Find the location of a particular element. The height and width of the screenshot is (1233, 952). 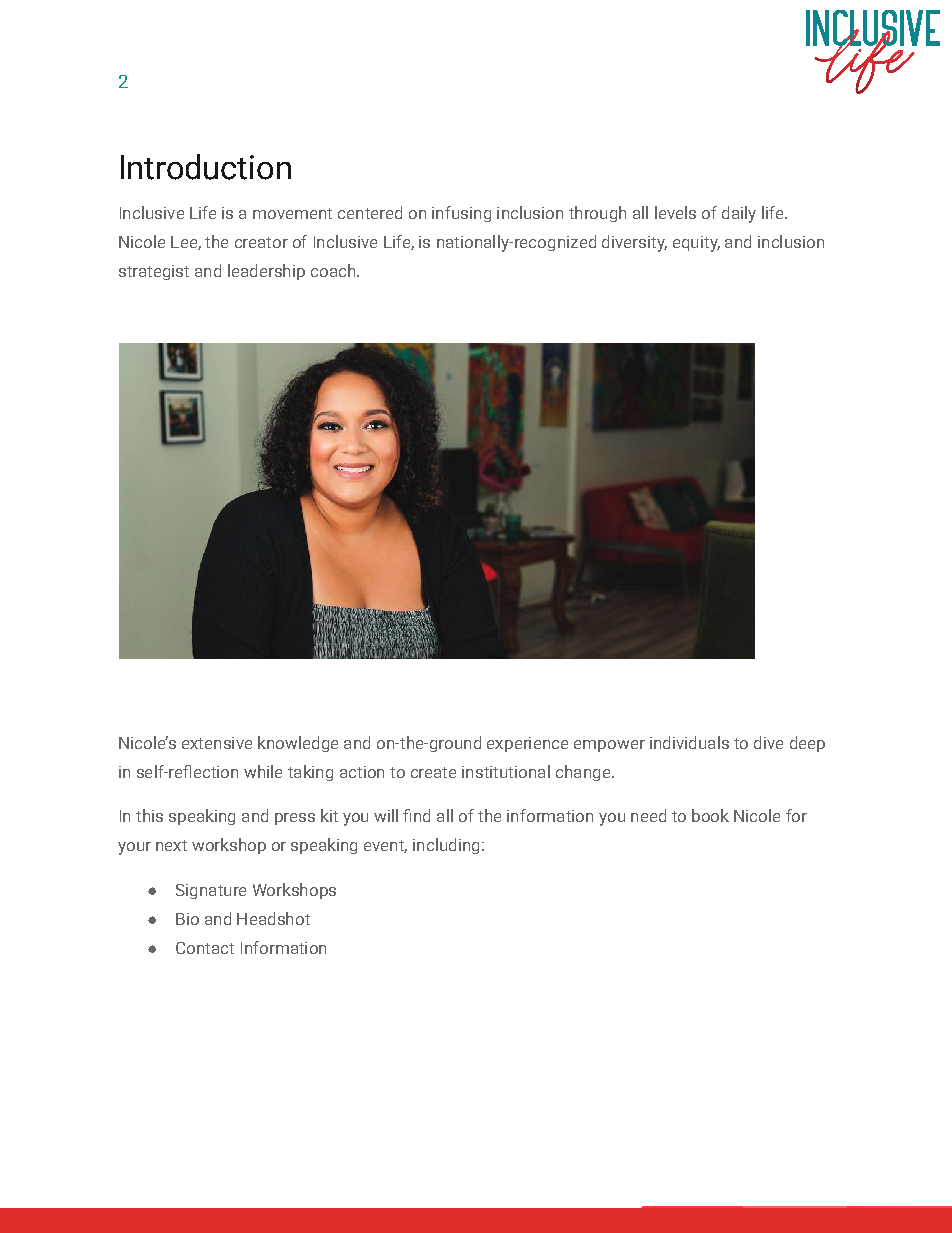

extensive is located at coordinates (217, 743).
